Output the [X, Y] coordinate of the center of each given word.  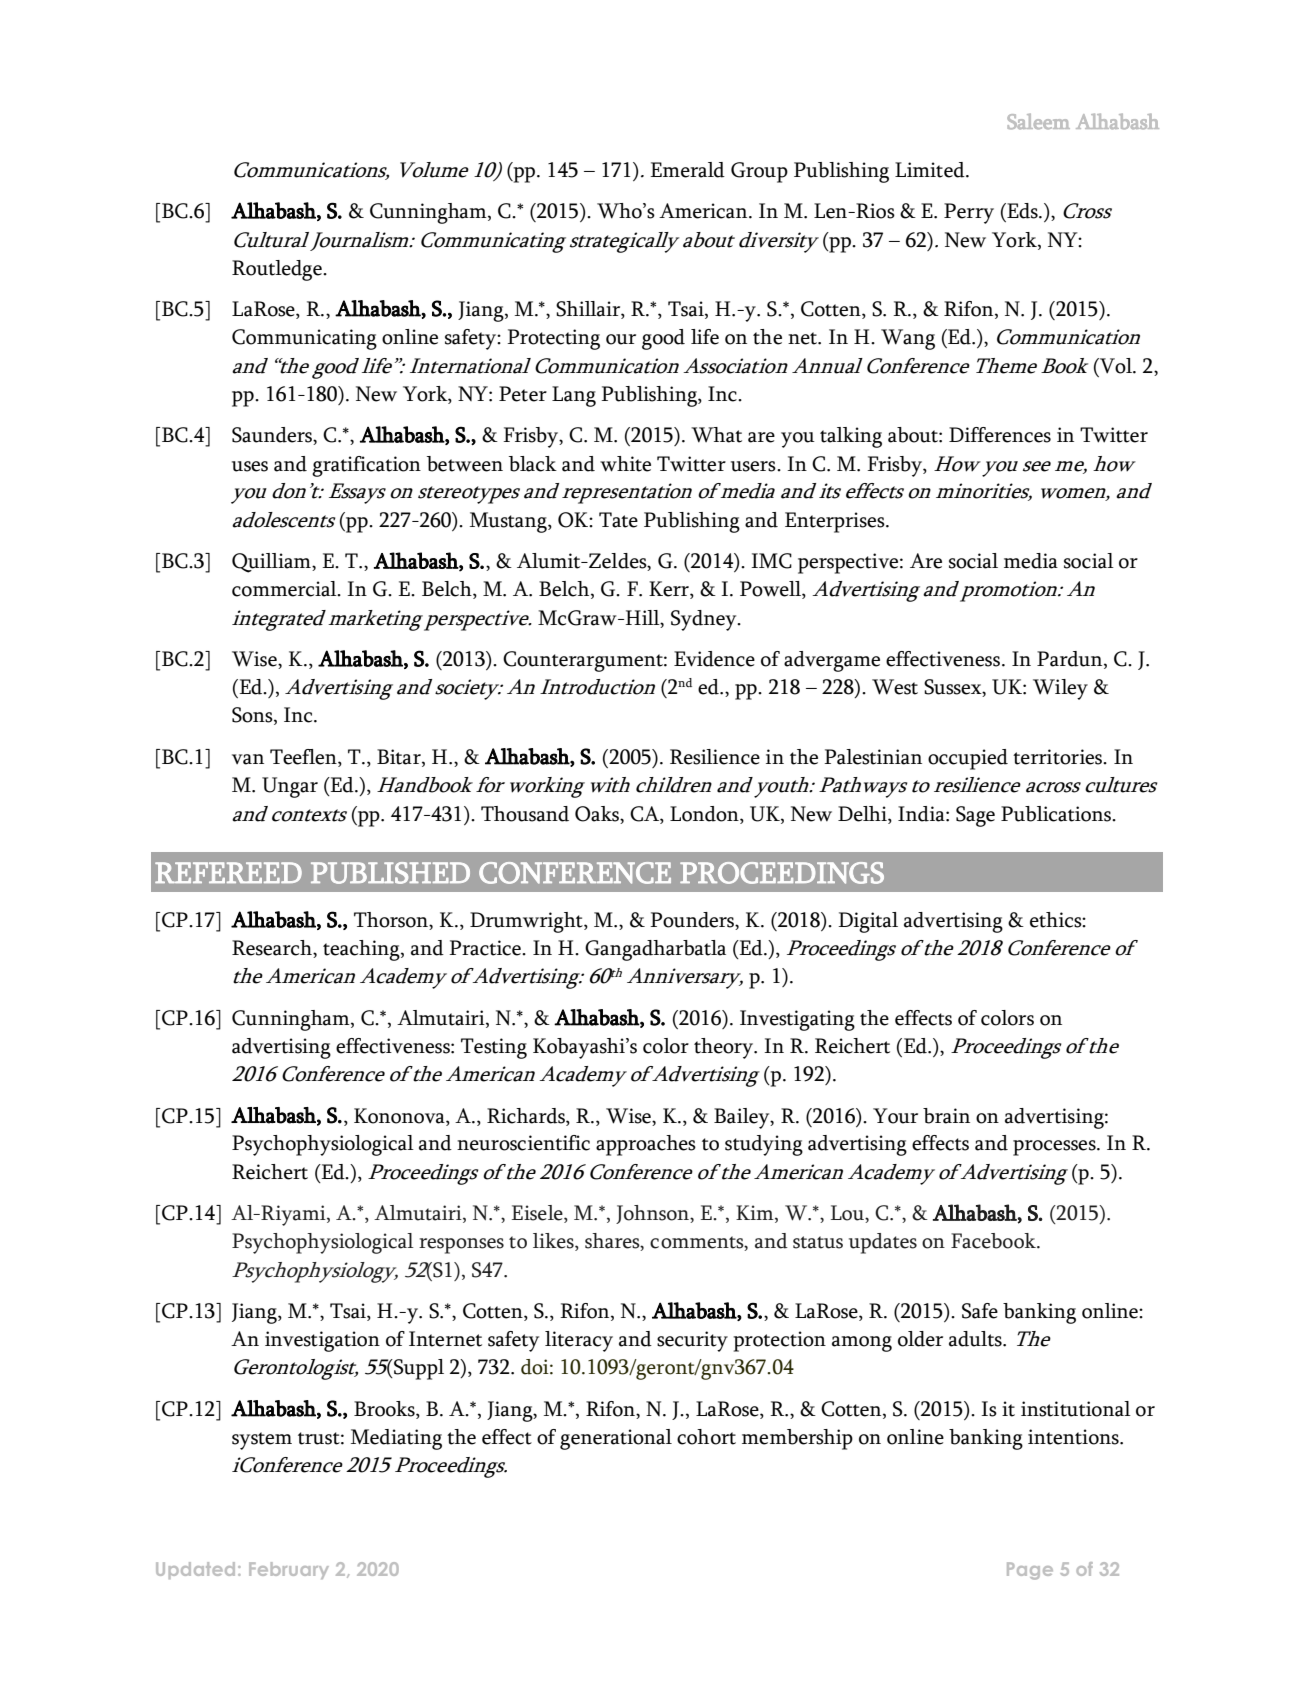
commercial [285, 589]
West [895, 687]
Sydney [705, 620]
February [289, 1570]
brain [946, 1116]
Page [1030, 1571]
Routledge [278, 270]
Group [759, 172]
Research [273, 949]
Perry [969, 213]
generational [616, 1439]
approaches [646, 1145]
